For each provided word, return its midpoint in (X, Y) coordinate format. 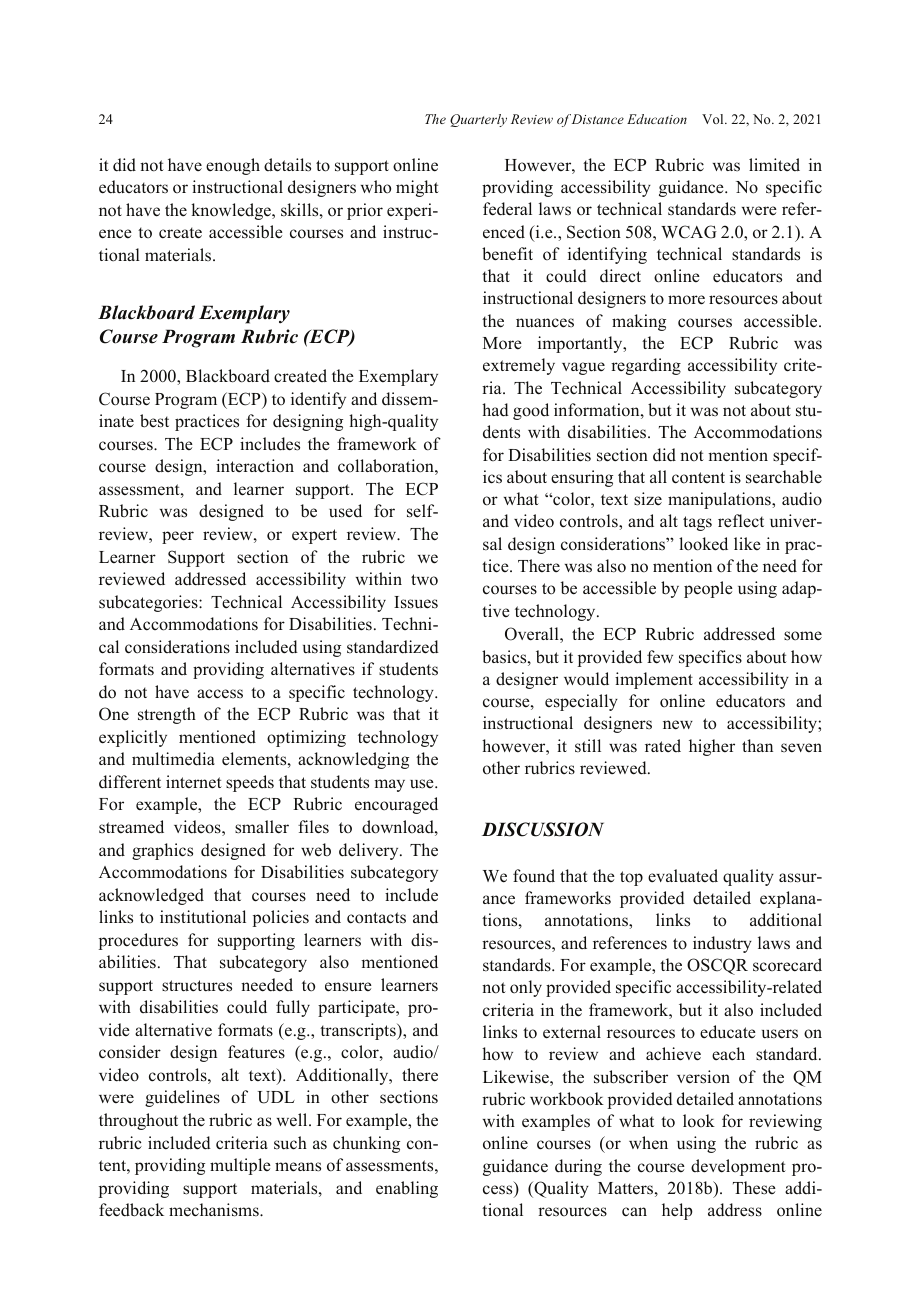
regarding (646, 366)
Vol (714, 119)
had (495, 410)
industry (722, 944)
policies (281, 918)
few (660, 657)
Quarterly (478, 120)
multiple (240, 1166)
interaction (255, 466)
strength (167, 715)
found (534, 876)
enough (233, 166)
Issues (416, 602)
